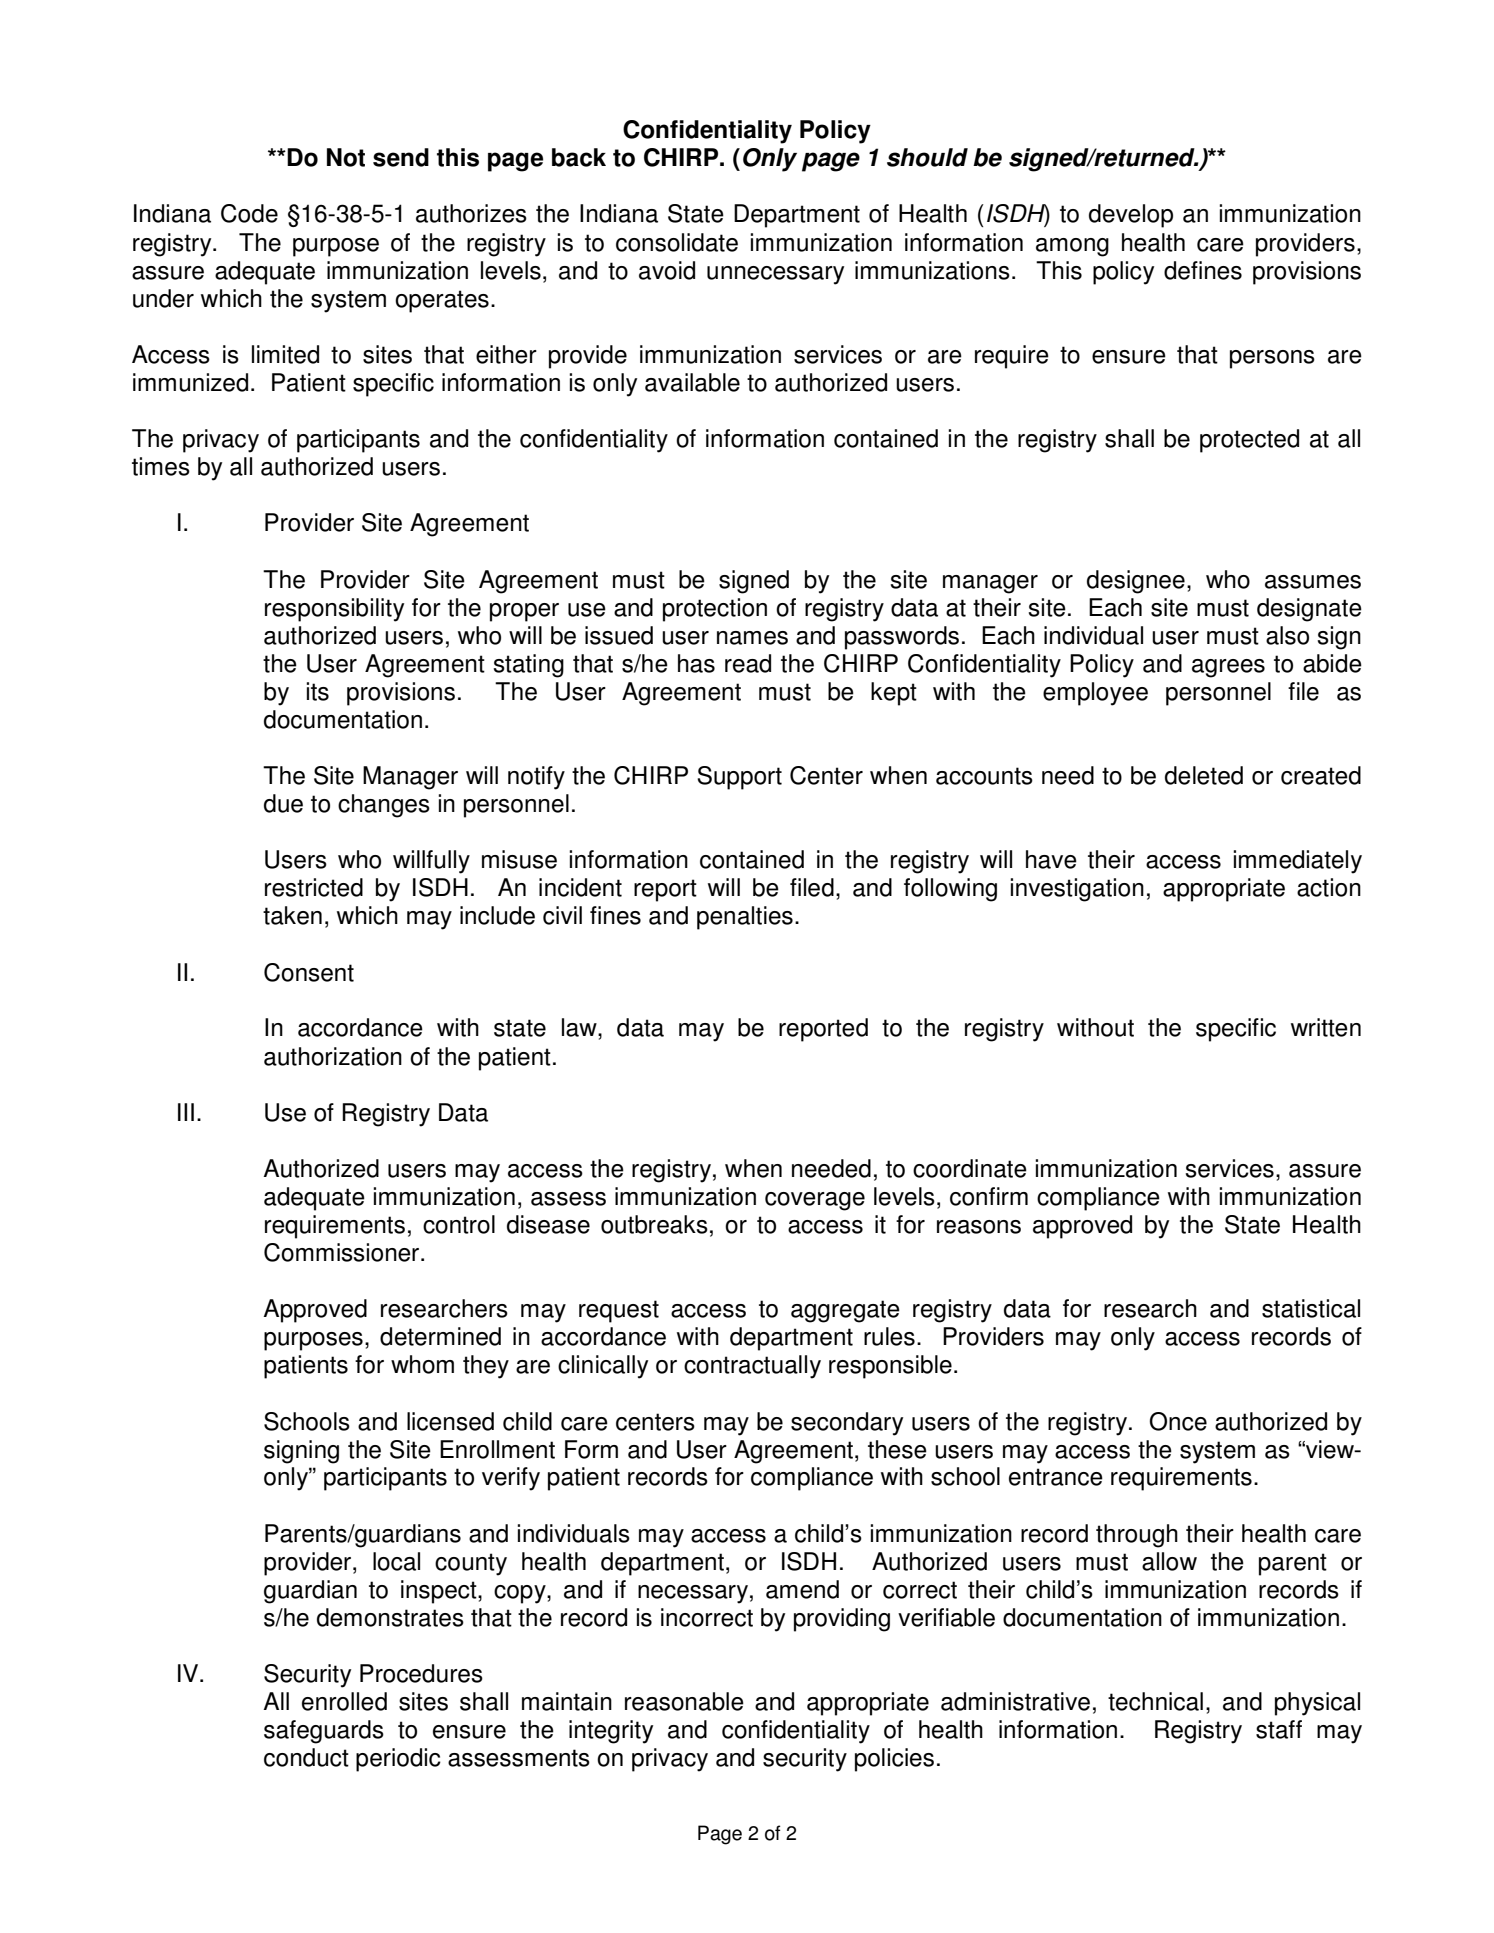 The height and width of the screenshot is (1933, 1494). I want to click on technical, so click(1155, 1701).
